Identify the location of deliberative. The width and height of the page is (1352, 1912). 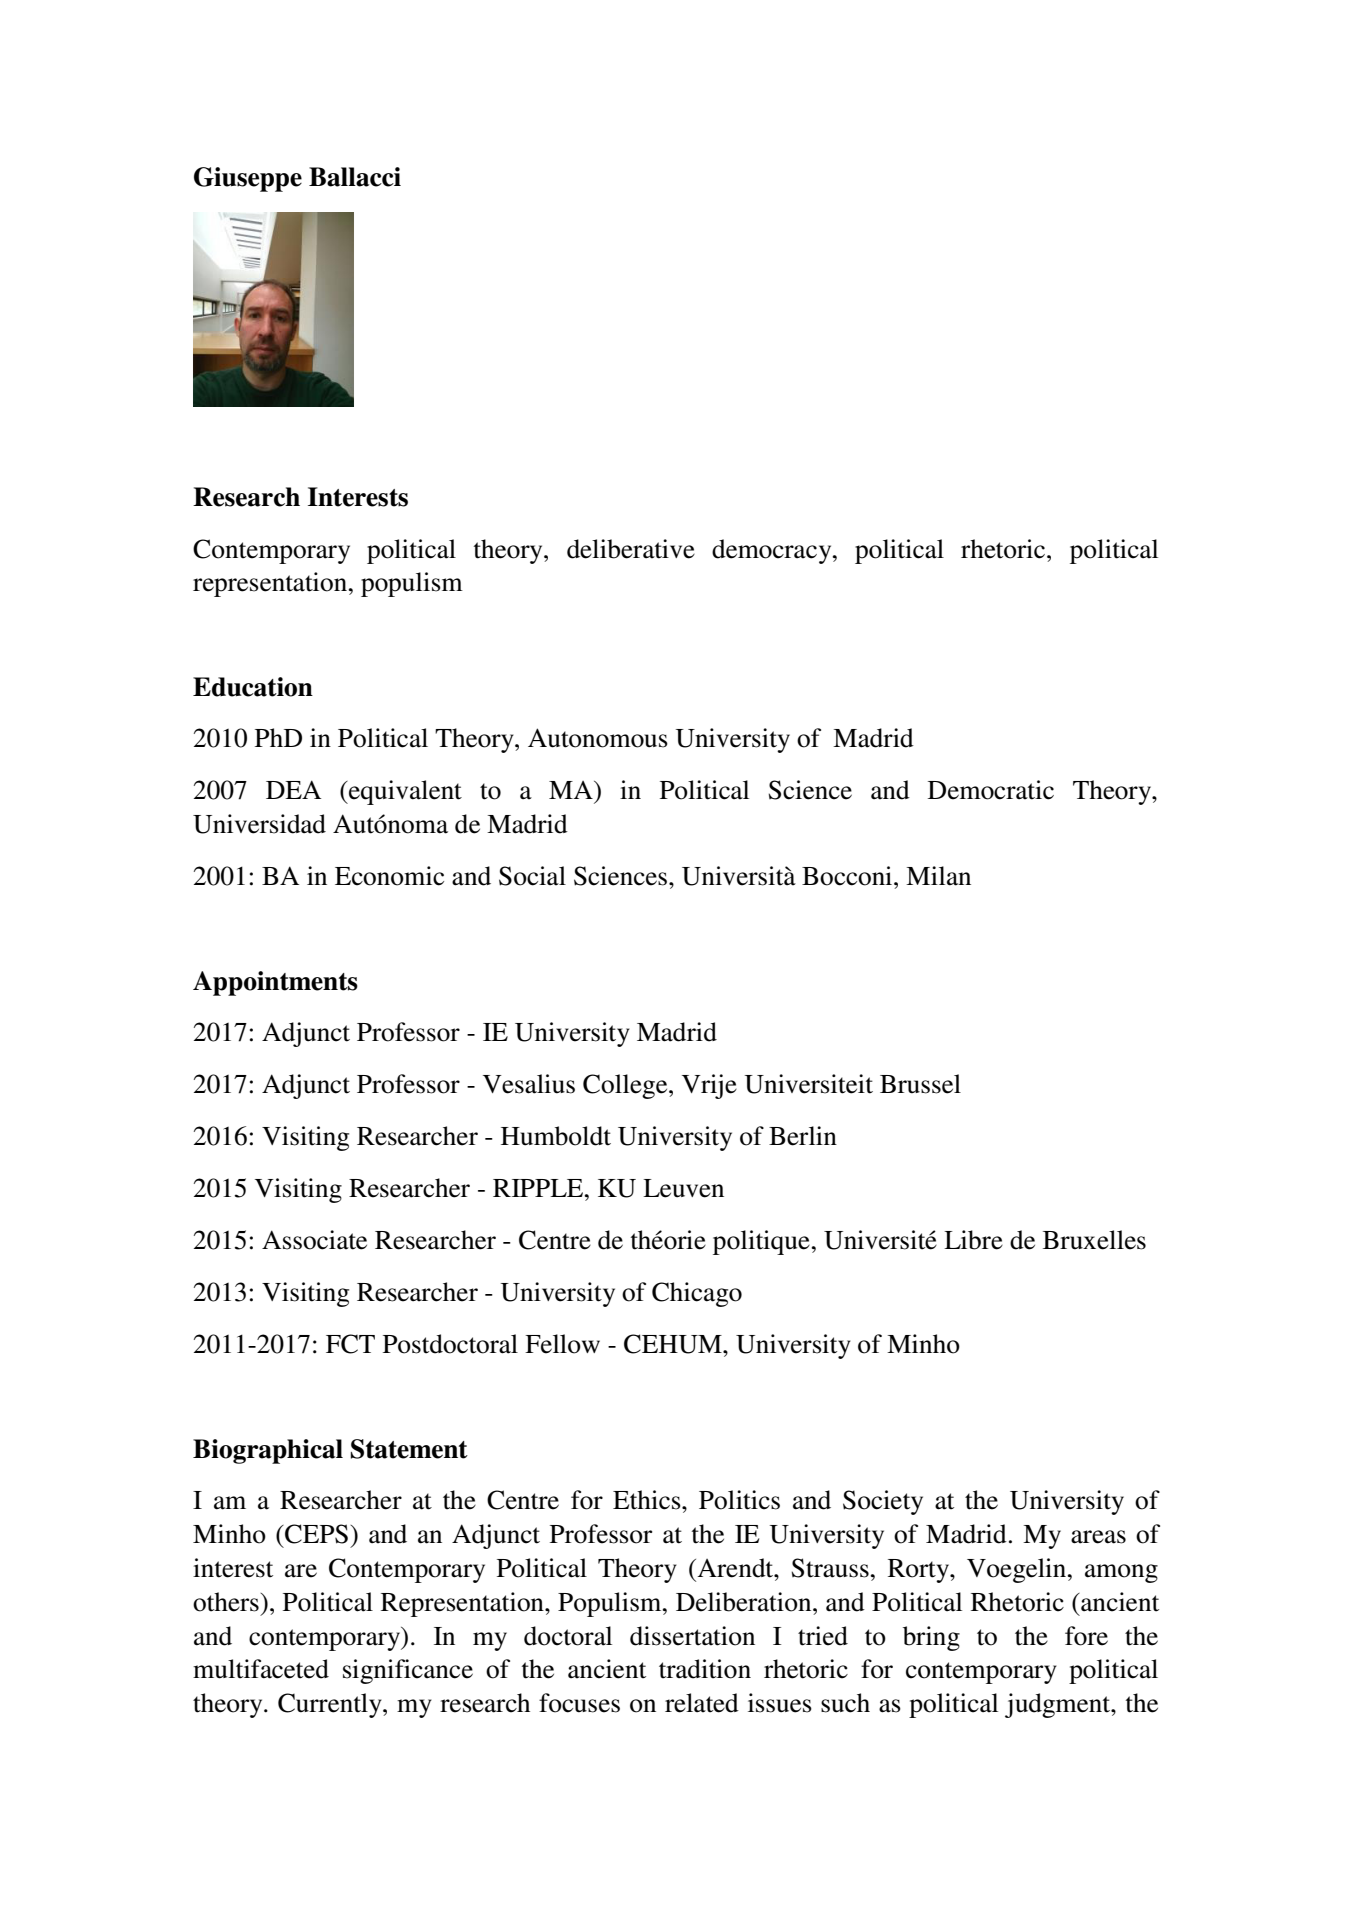
(631, 549).
